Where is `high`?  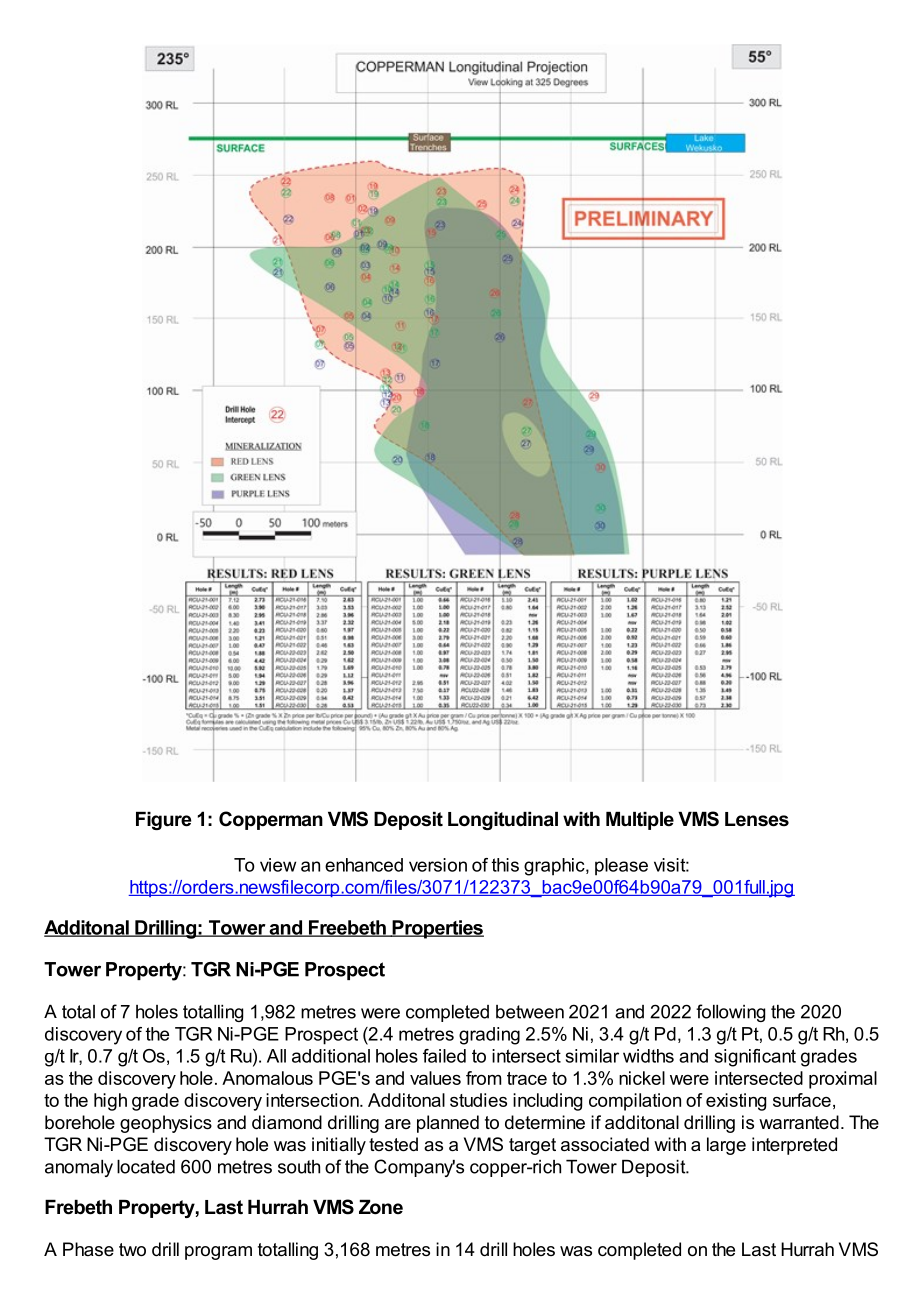 high is located at coordinates (110, 1102).
